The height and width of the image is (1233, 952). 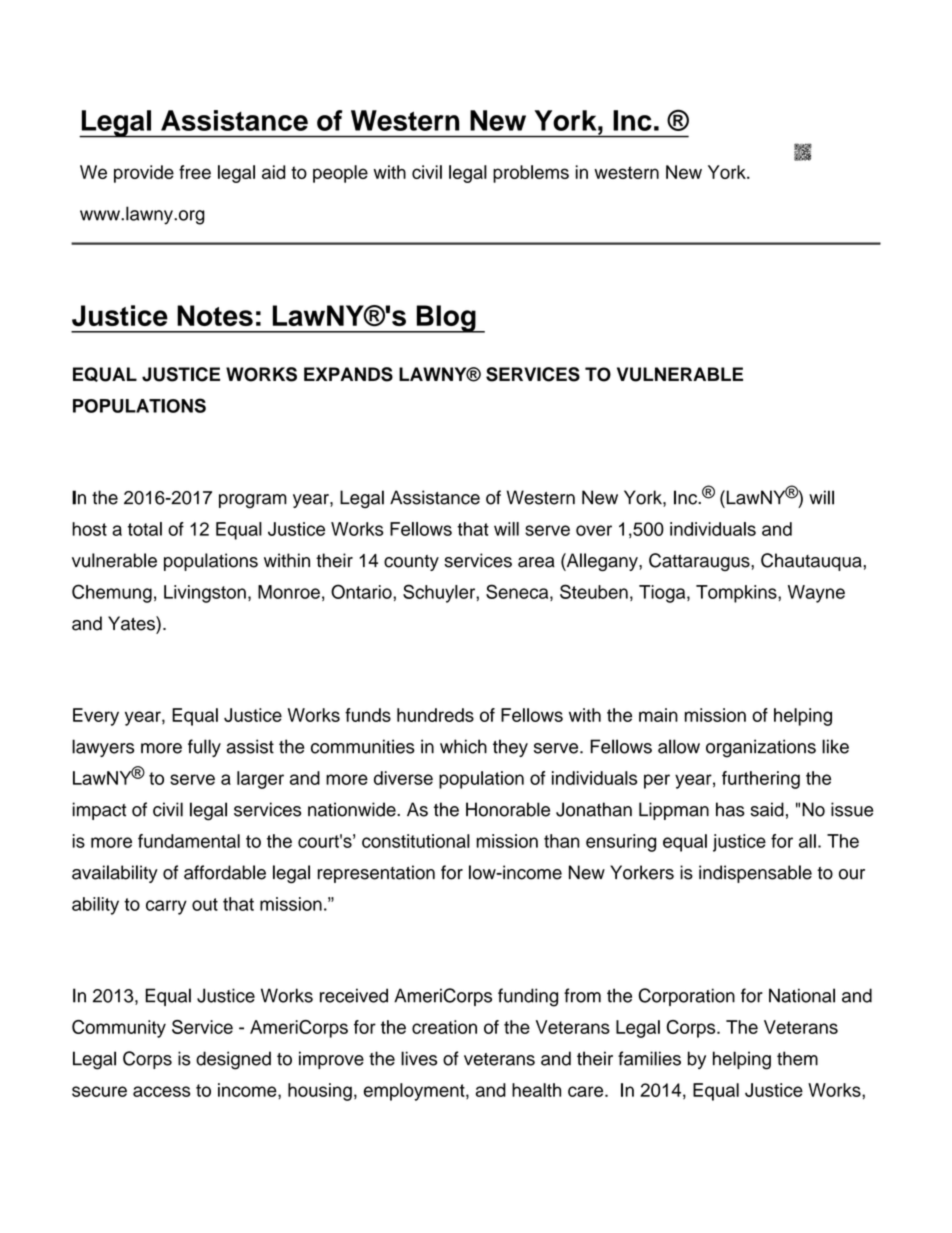 What do you see at coordinates (797, 1058) in the image?
I see `them` at bounding box center [797, 1058].
